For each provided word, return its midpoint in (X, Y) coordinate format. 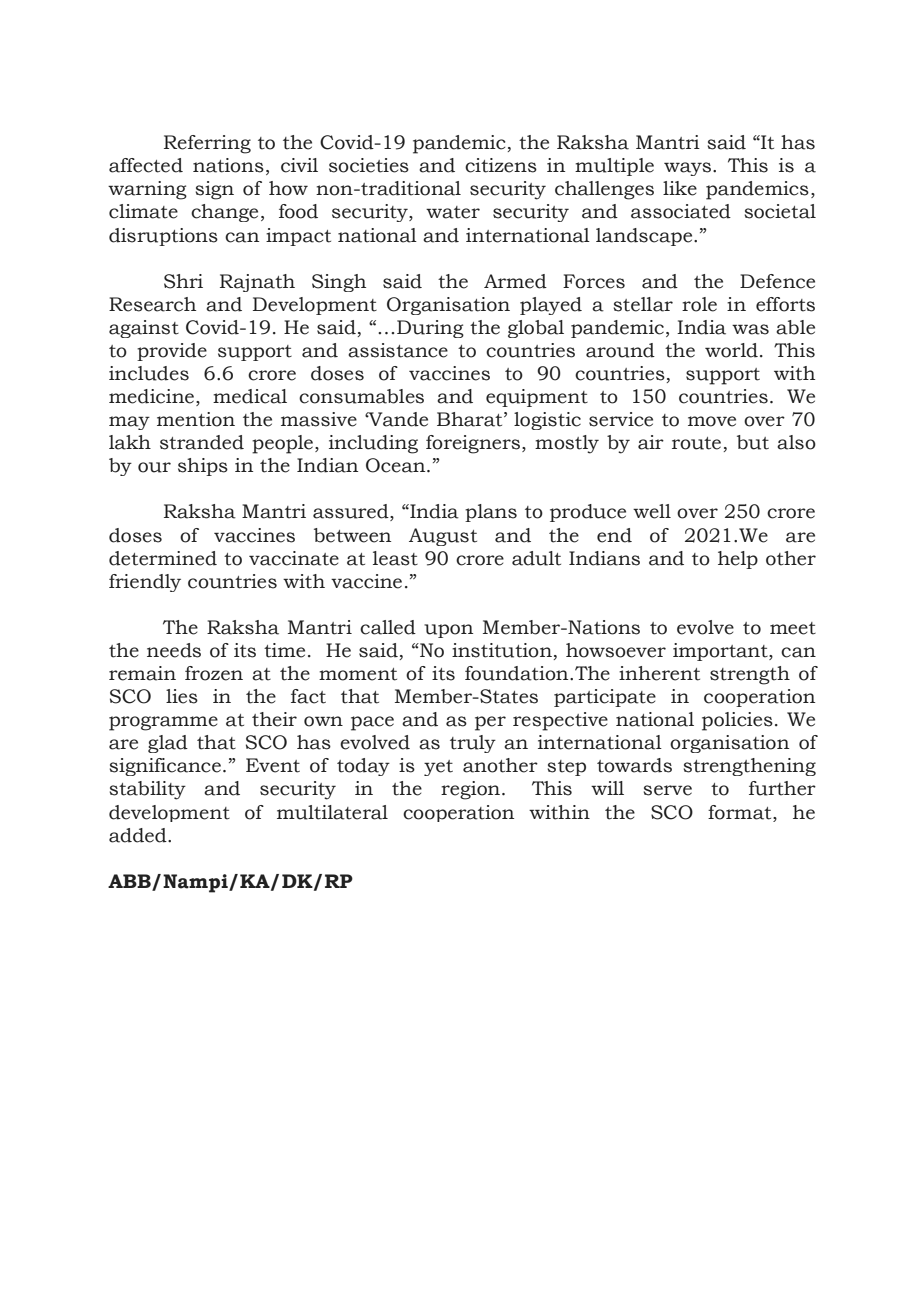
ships (203, 467)
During (430, 329)
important (721, 652)
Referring (207, 144)
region (472, 790)
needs (174, 650)
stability (147, 790)
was (750, 329)
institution (502, 650)
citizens (501, 165)
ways (689, 169)
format (741, 812)
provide (172, 352)
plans (491, 513)
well (652, 511)
